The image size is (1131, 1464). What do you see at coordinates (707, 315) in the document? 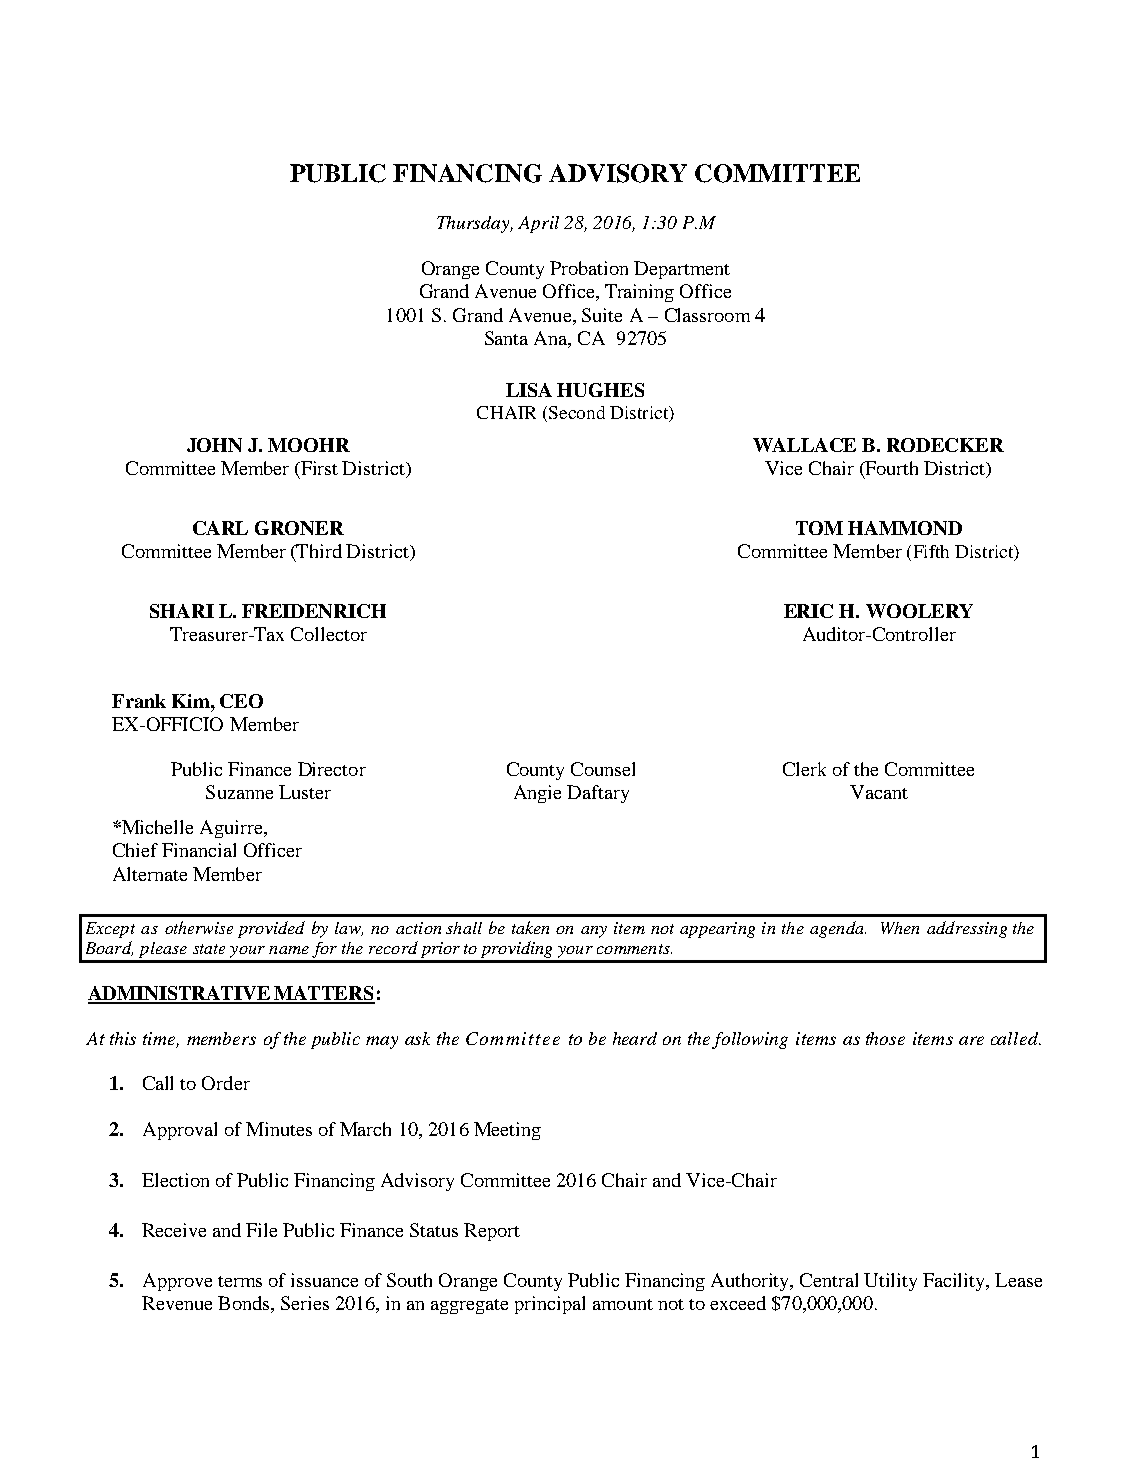
I see `Classroom` at bounding box center [707, 315].
